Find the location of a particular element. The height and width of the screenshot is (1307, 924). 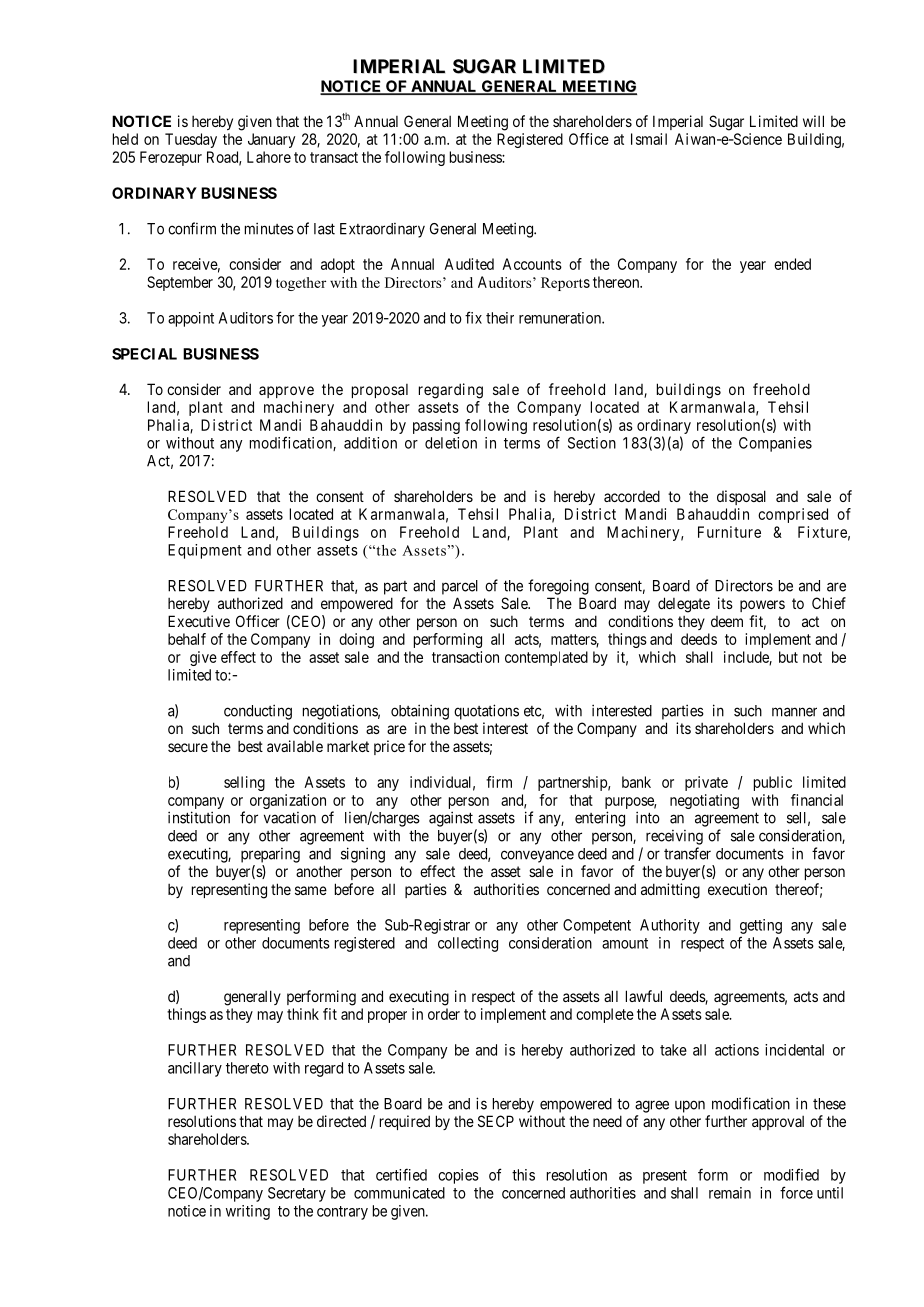

Equipment is located at coordinates (205, 551).
